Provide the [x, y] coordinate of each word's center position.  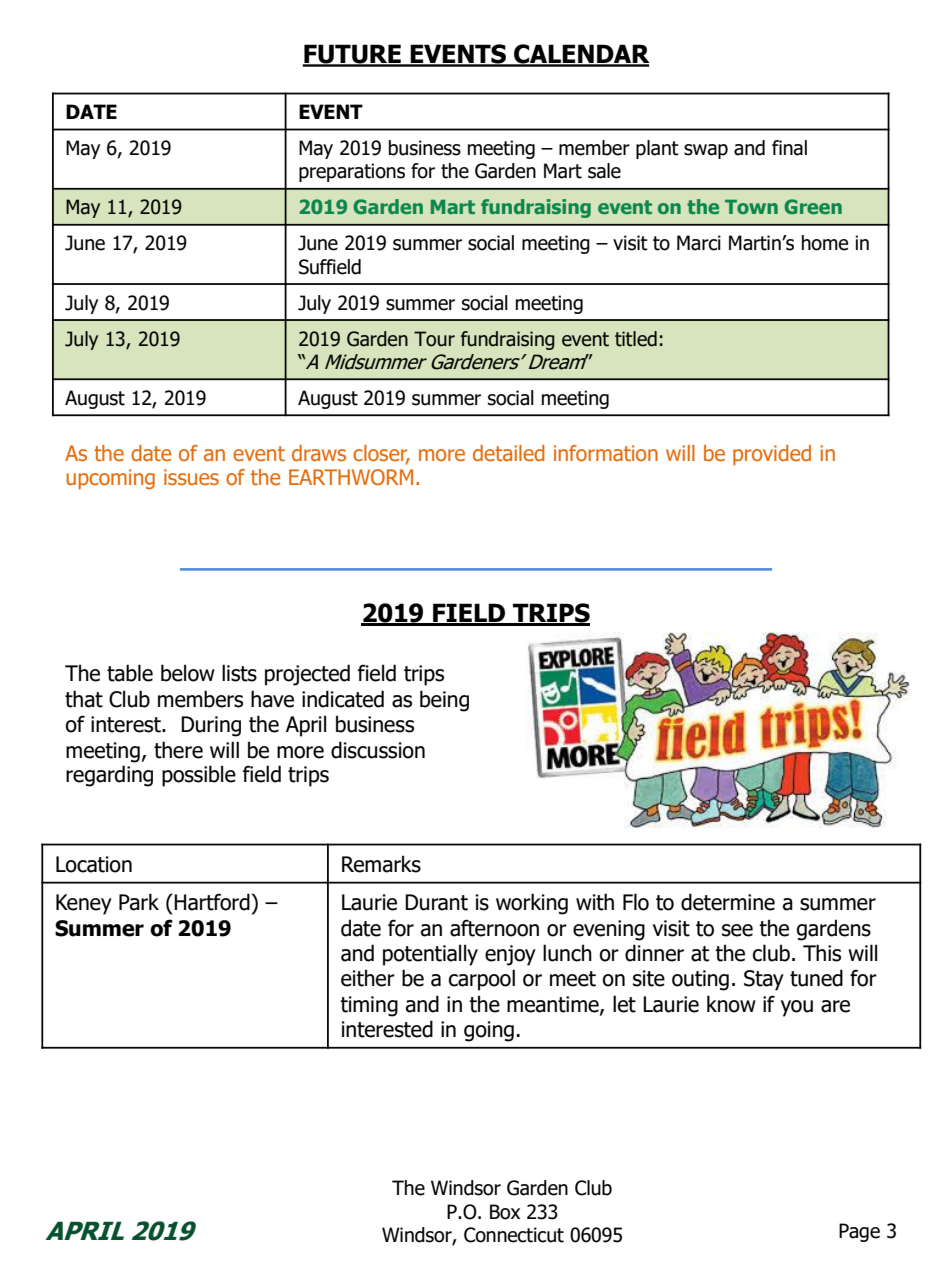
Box [505, 1212]
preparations [352, 172]
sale [604, 171]
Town [751, 207]
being [444, 701]
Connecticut [514, 1235]
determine [728, 902]
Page [859, 1232]
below [188, 673]
